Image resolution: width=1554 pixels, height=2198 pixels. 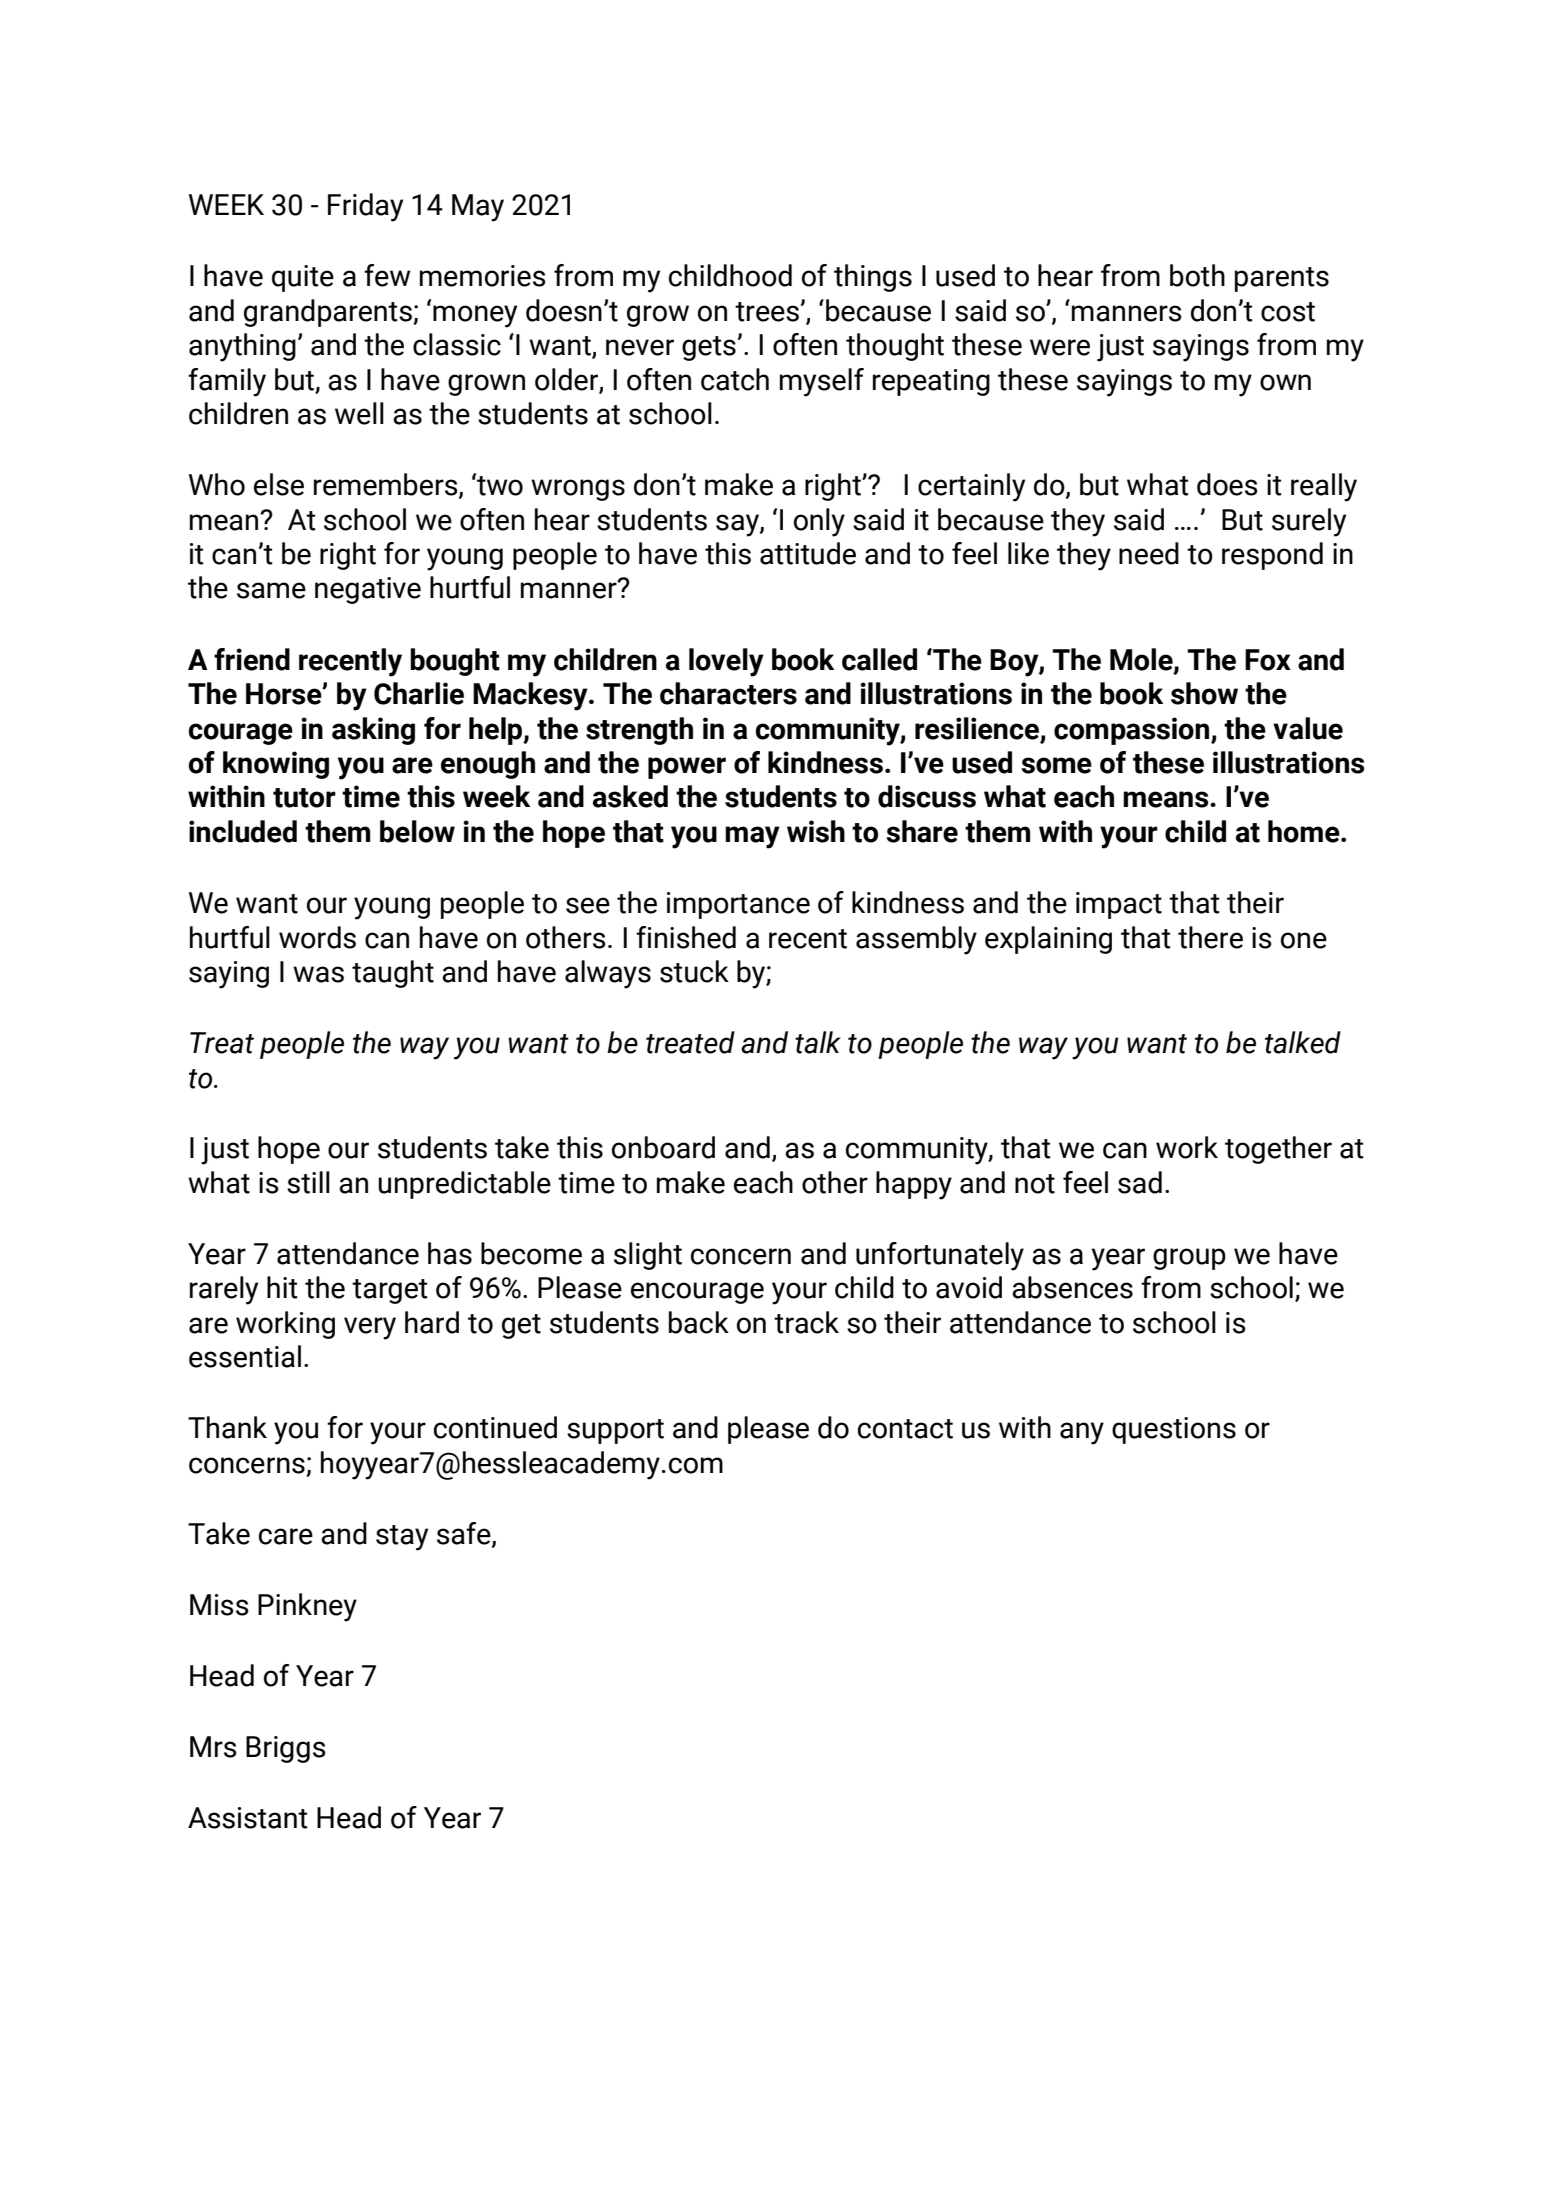 I want to click on questions, so click(x=1174, y=1430).
